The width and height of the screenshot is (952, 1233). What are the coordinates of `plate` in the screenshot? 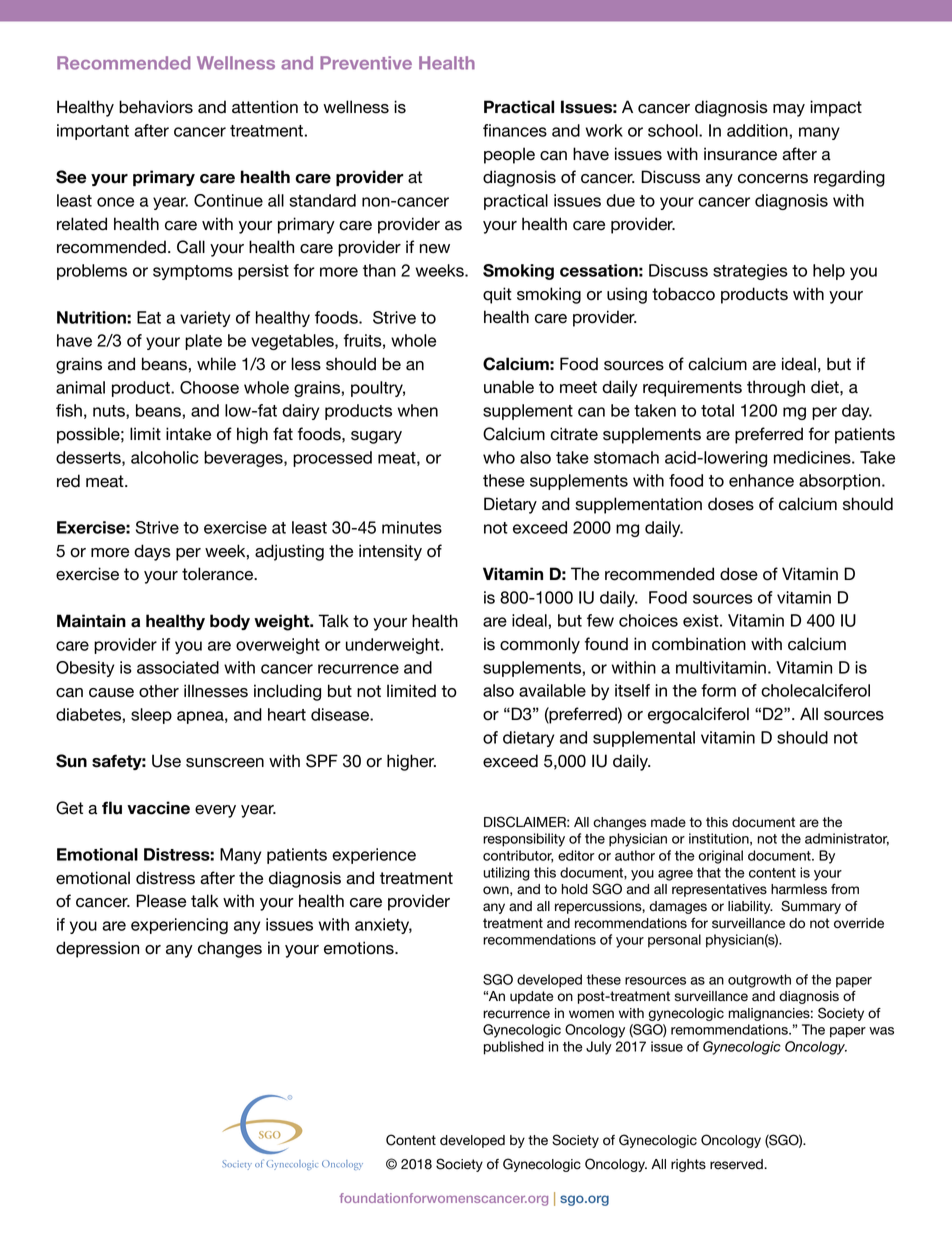 It's located at (203, 342).
